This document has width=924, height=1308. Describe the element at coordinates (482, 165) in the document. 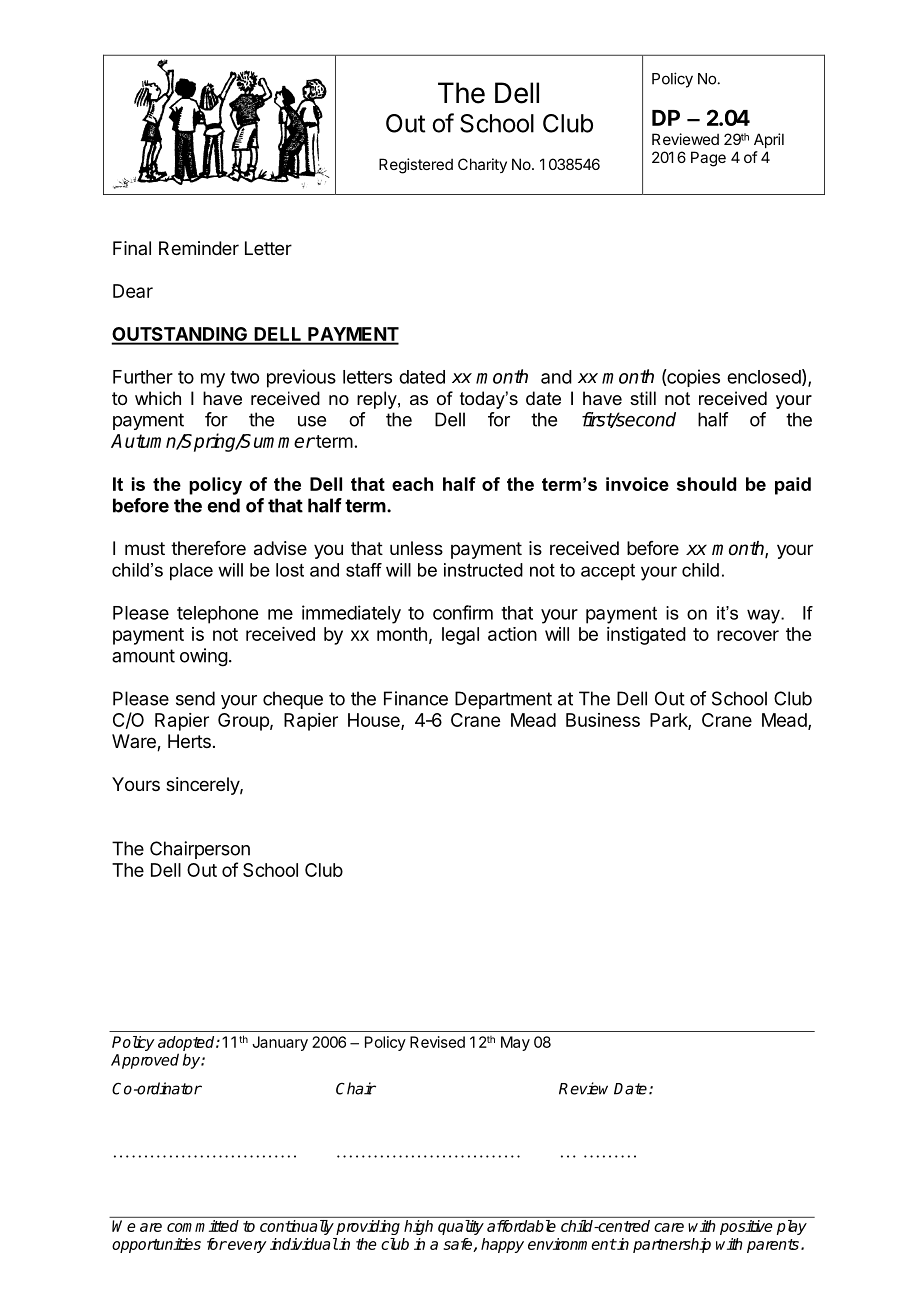

I see `Charity` at that location.
